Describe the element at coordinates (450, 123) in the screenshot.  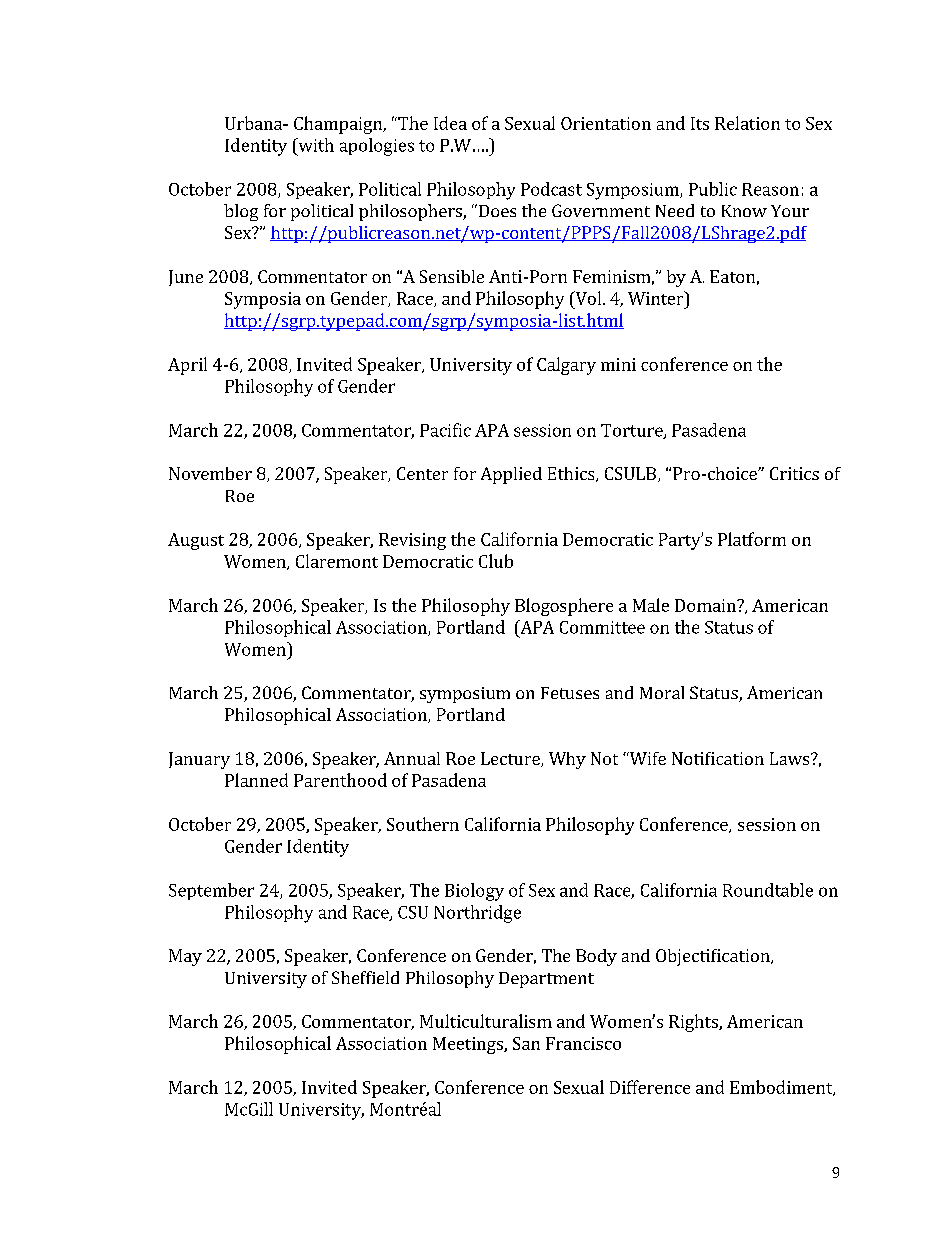
I see `Idea` at that location.
